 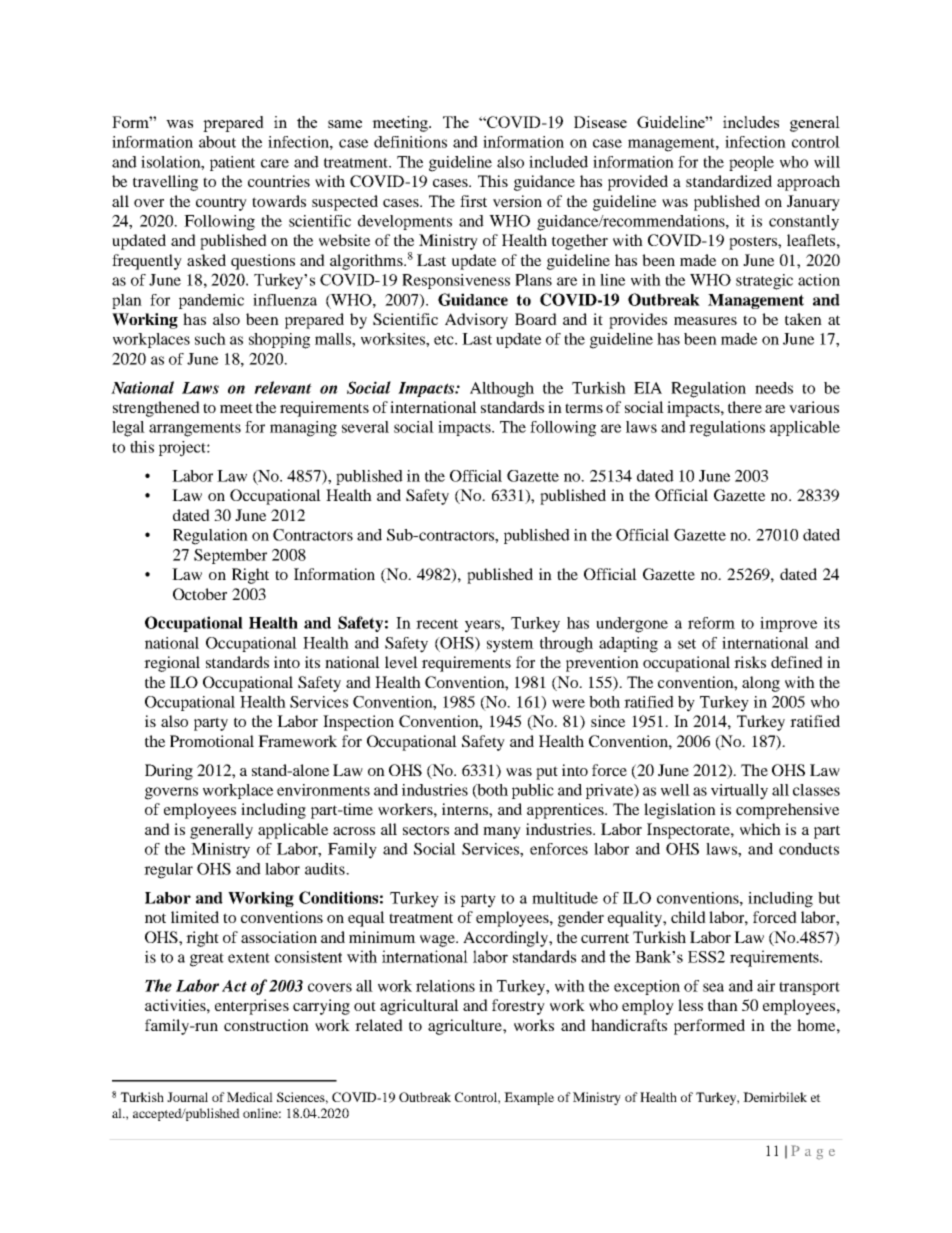 I want to click on people, so click(x=751, y=163).
